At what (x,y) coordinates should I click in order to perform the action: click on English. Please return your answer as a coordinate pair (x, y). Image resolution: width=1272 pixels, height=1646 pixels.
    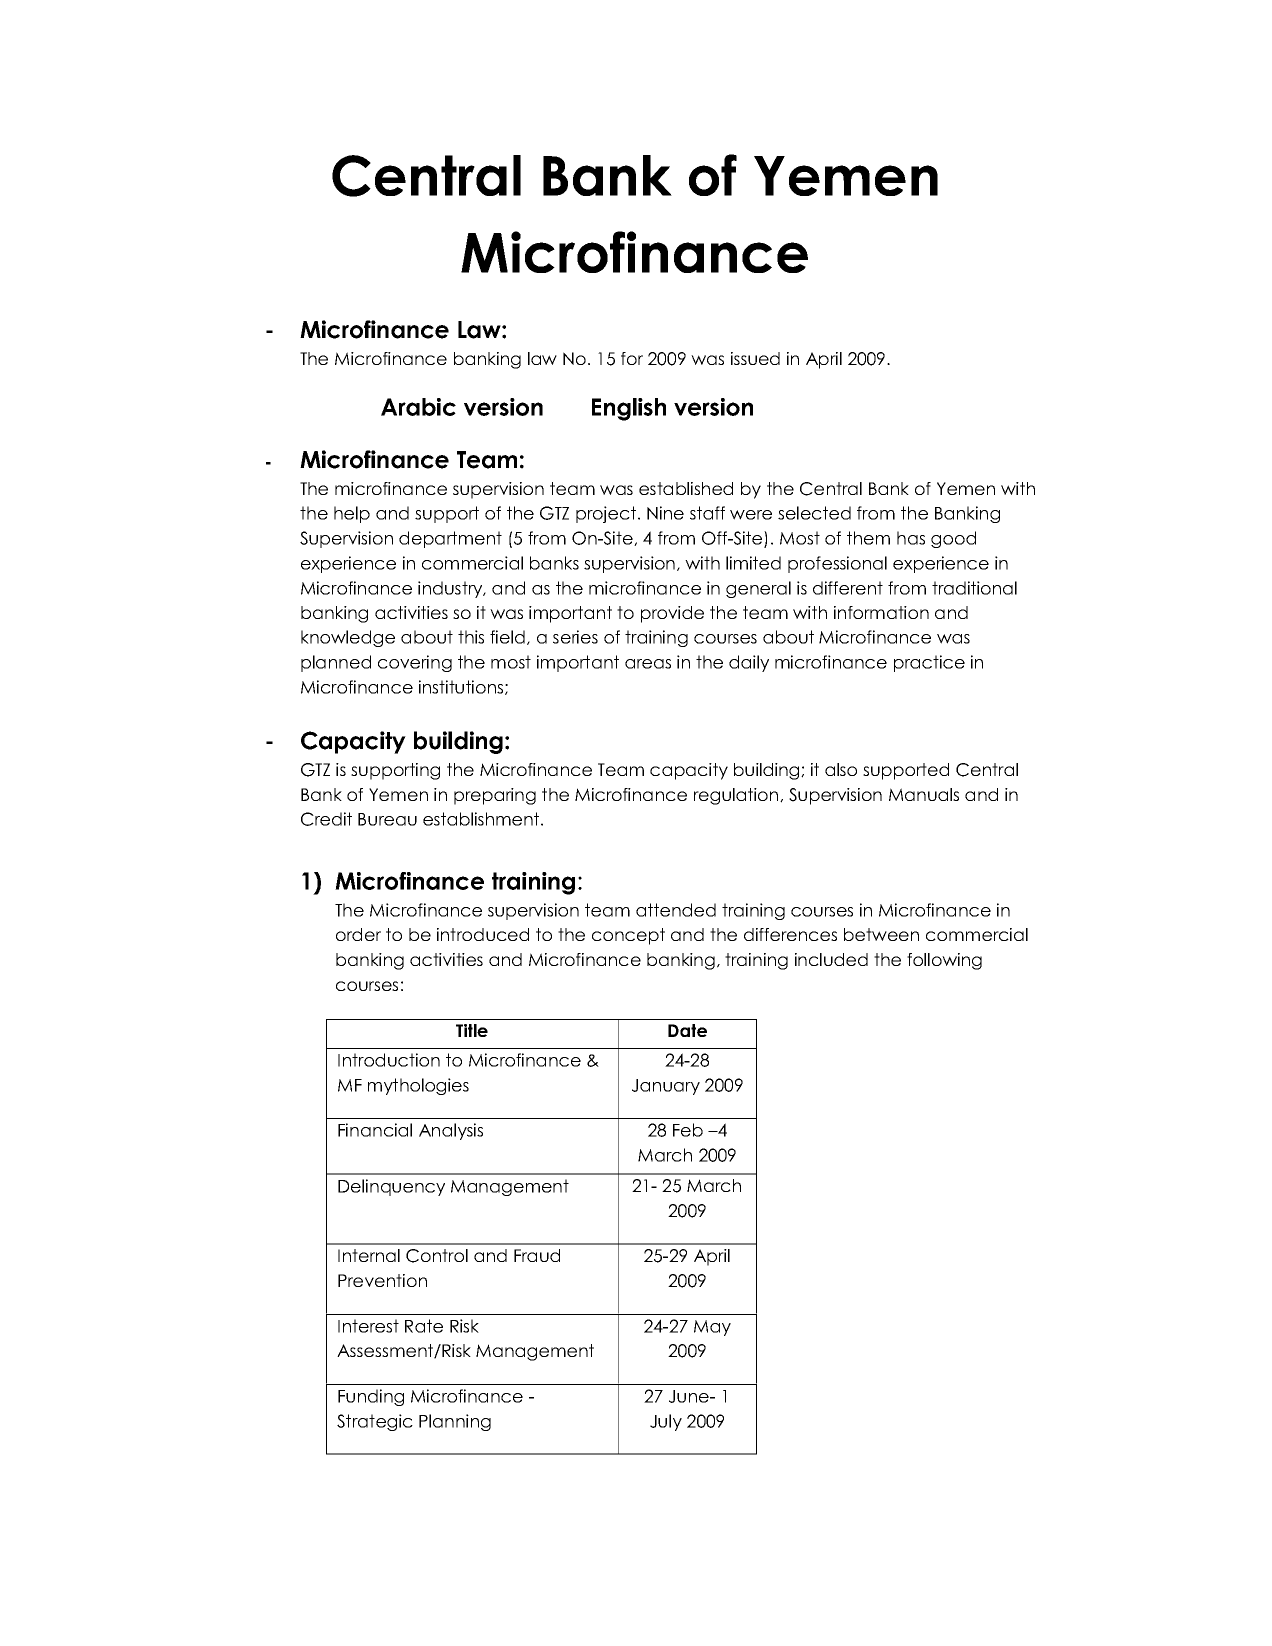
    Looking at the image, I should click on (629, 409).
